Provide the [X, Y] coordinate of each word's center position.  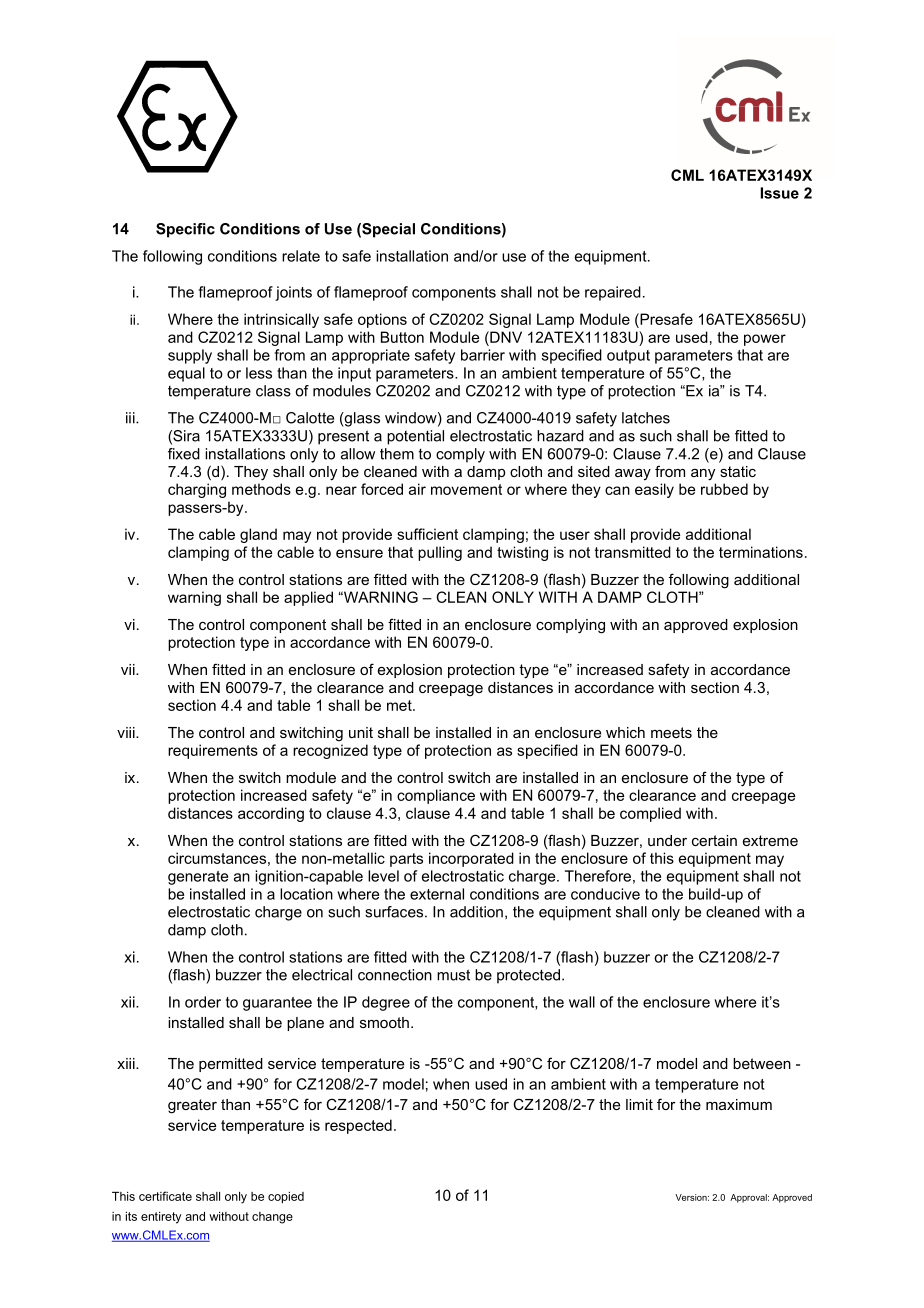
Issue [780, 193]
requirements [213, 751]
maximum [739, 1104]
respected [358, 1126]
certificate [165, 1196]
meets [671, 732]
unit [361, 732]
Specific [185, 230]
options [382, 320]
